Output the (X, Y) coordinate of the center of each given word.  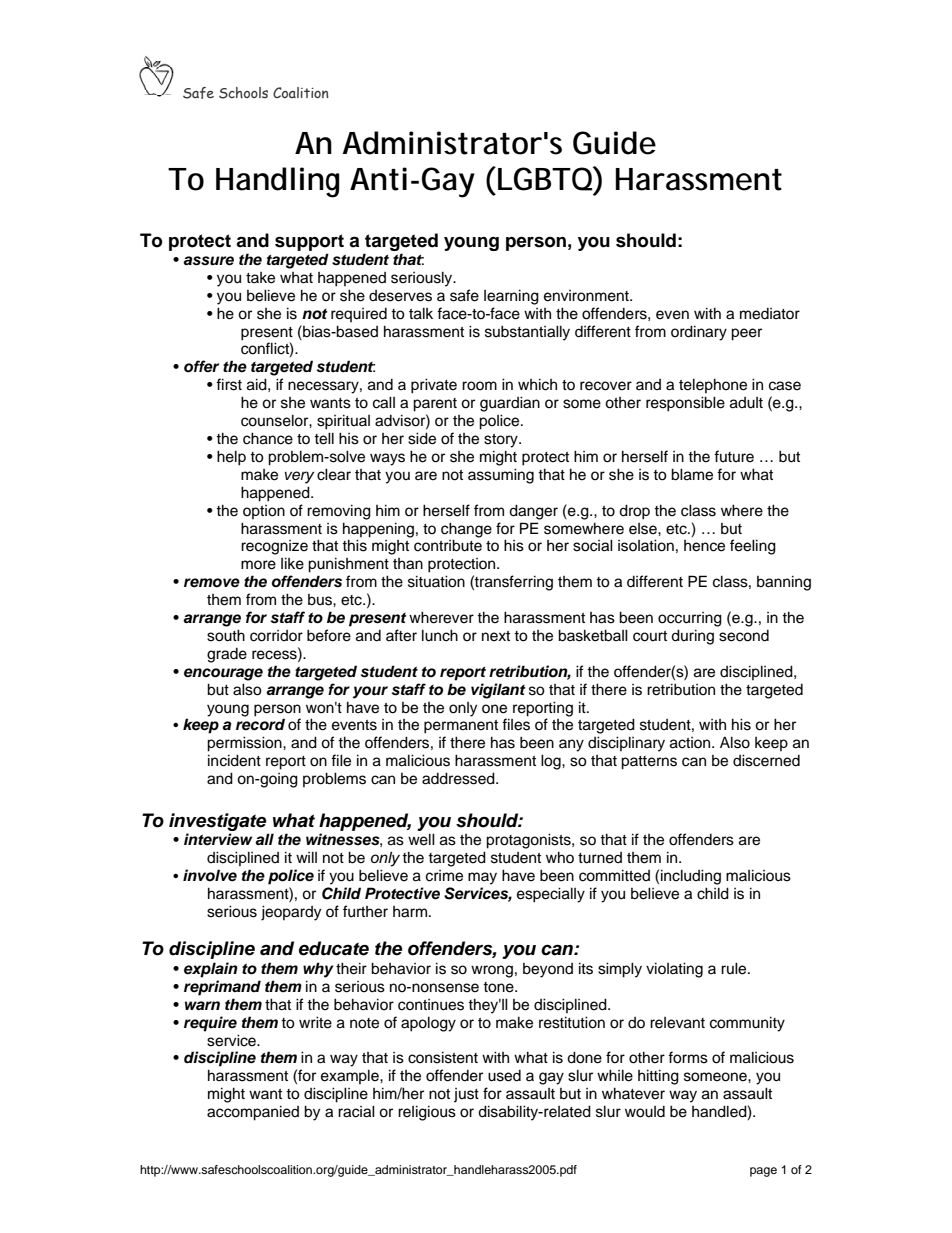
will (306, 857)
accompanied (253, 1113)
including (691, 877)
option (264, 512)
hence (704, 546)
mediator (770, 314)
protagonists (529, 841)
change (466, 530)
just (466, 1095)
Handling (278, 182)
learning (511, 297)
